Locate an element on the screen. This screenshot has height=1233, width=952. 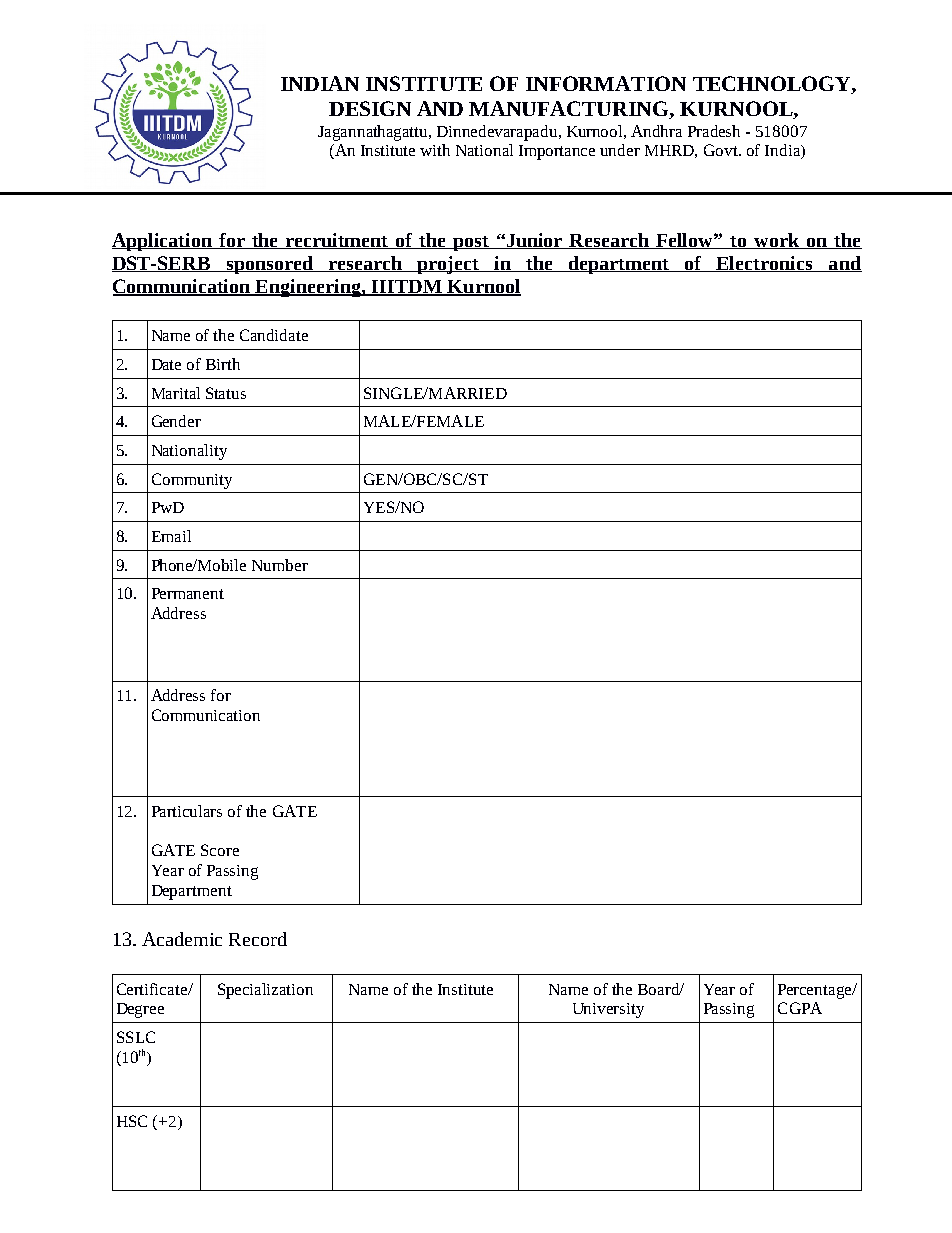
DESIGN is located at coordinates (370, 108).
